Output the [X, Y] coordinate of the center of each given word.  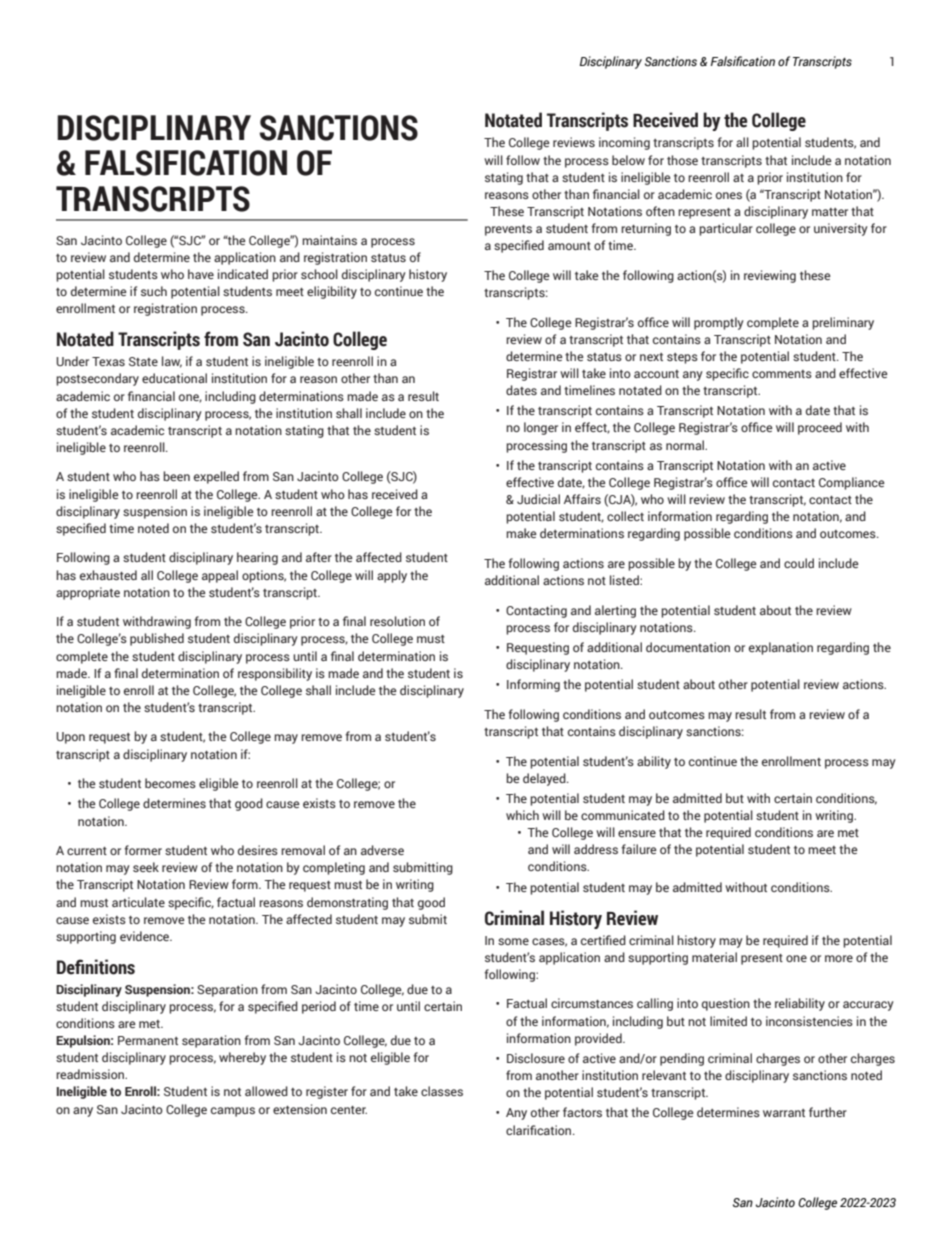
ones [729, 195]
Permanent [148, 1040]
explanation [781, 648]
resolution [397, 621]
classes [442, 1091]
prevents [508, 230]
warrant [784, 1113]
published [157, 639]
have [201, 274]
